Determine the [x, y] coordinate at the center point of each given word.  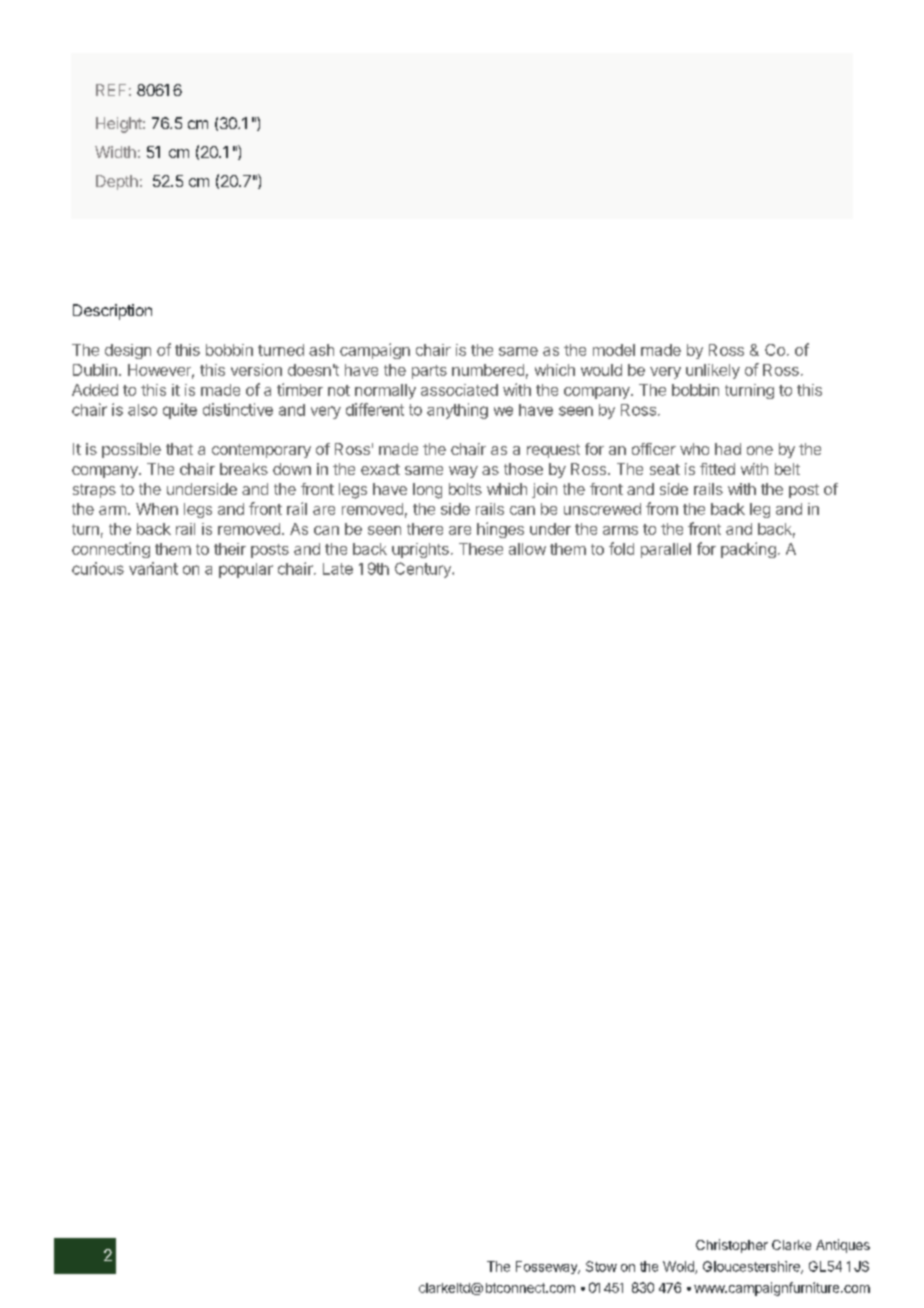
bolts [465, 489]
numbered [488, 370]
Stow [601, 1266]
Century [424, 570]
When [157, 509]
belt [787, 469]
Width [115, 152]
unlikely [713, 371]
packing [748, 550]
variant [153, 568]
